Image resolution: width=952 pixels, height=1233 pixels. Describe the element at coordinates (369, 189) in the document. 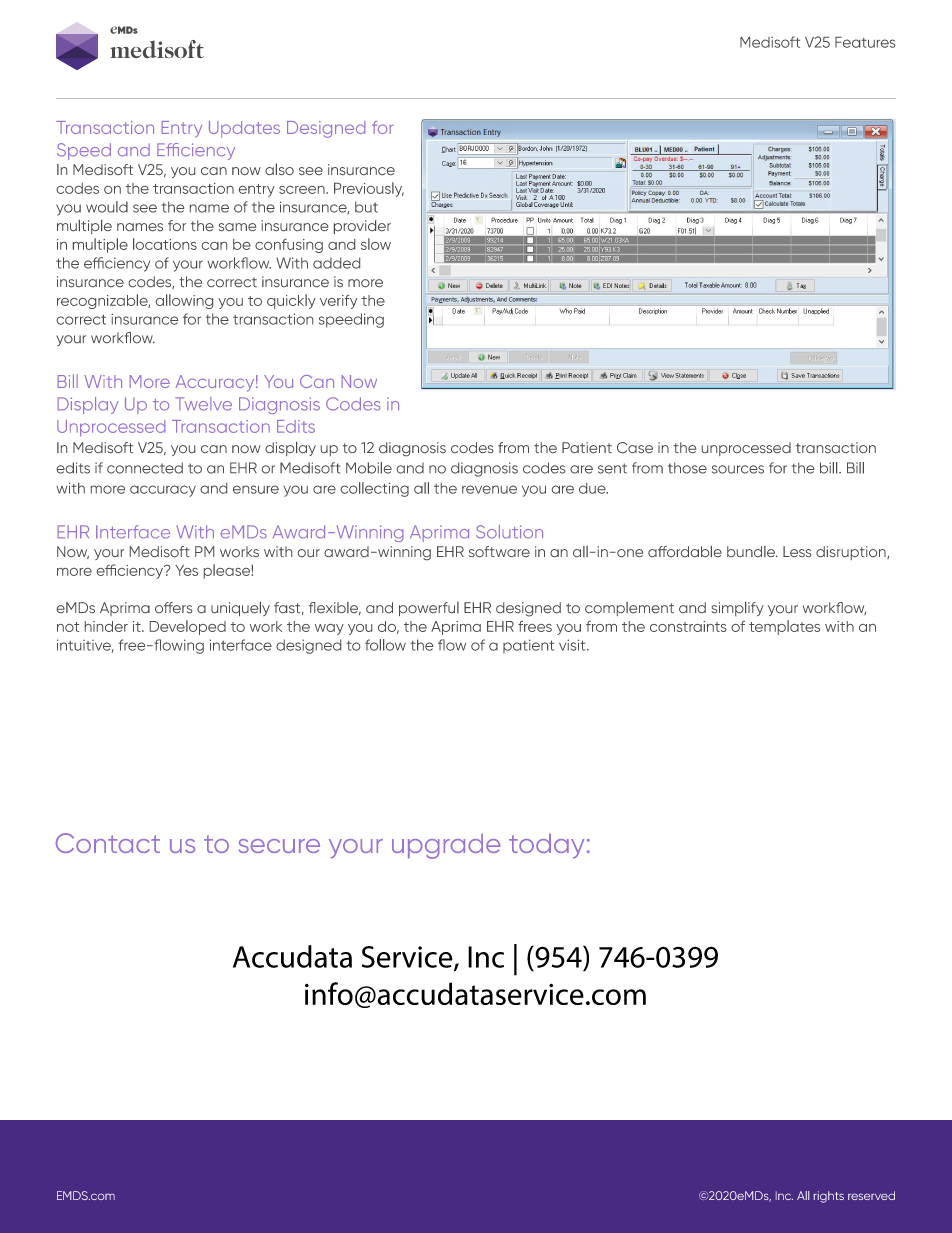

I see `Previously` at that location.
